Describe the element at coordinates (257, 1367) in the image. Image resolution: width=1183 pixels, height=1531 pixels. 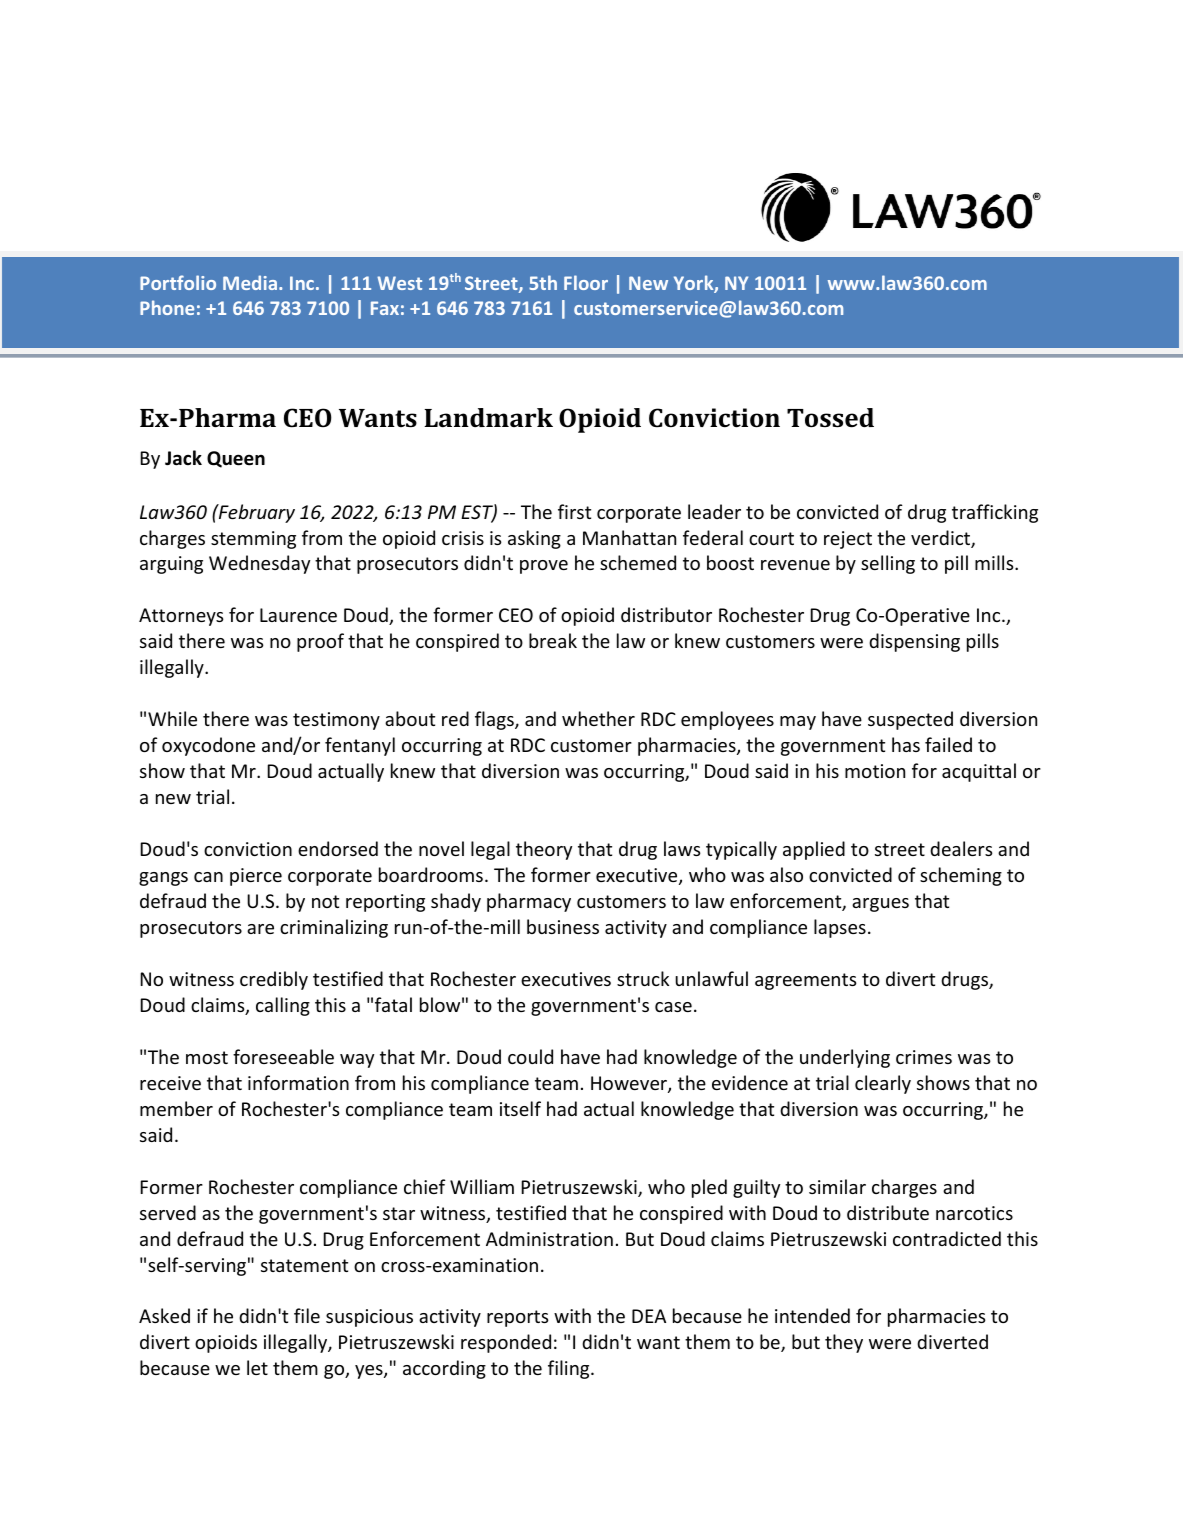
I see `let` at that location.
